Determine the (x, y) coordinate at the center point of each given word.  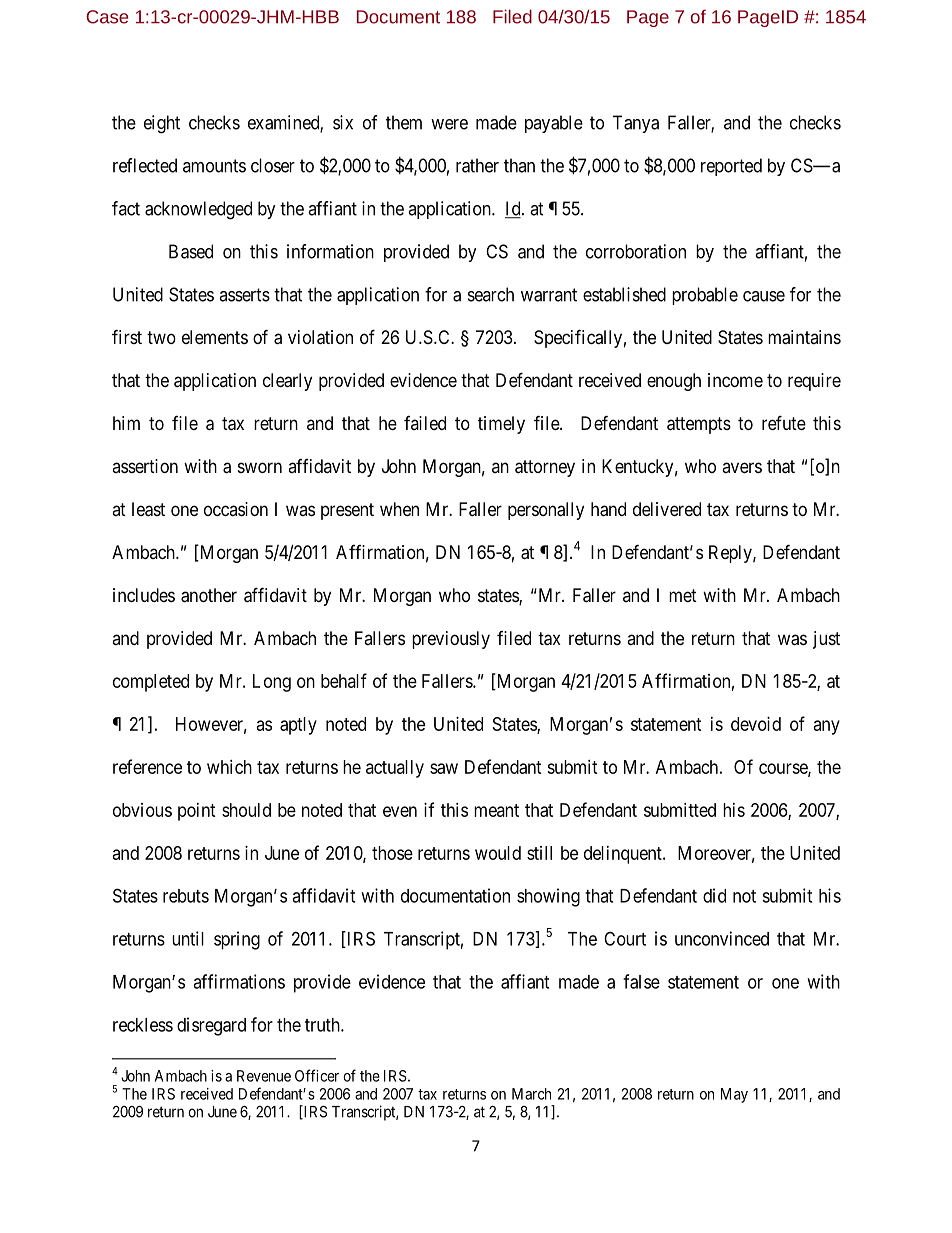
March (531, 1094)
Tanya (636, 124)
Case (107, 17)
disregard (211, 1026)
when (399, 509)
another (209, 595)
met (683, 595)
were (449, 124)
